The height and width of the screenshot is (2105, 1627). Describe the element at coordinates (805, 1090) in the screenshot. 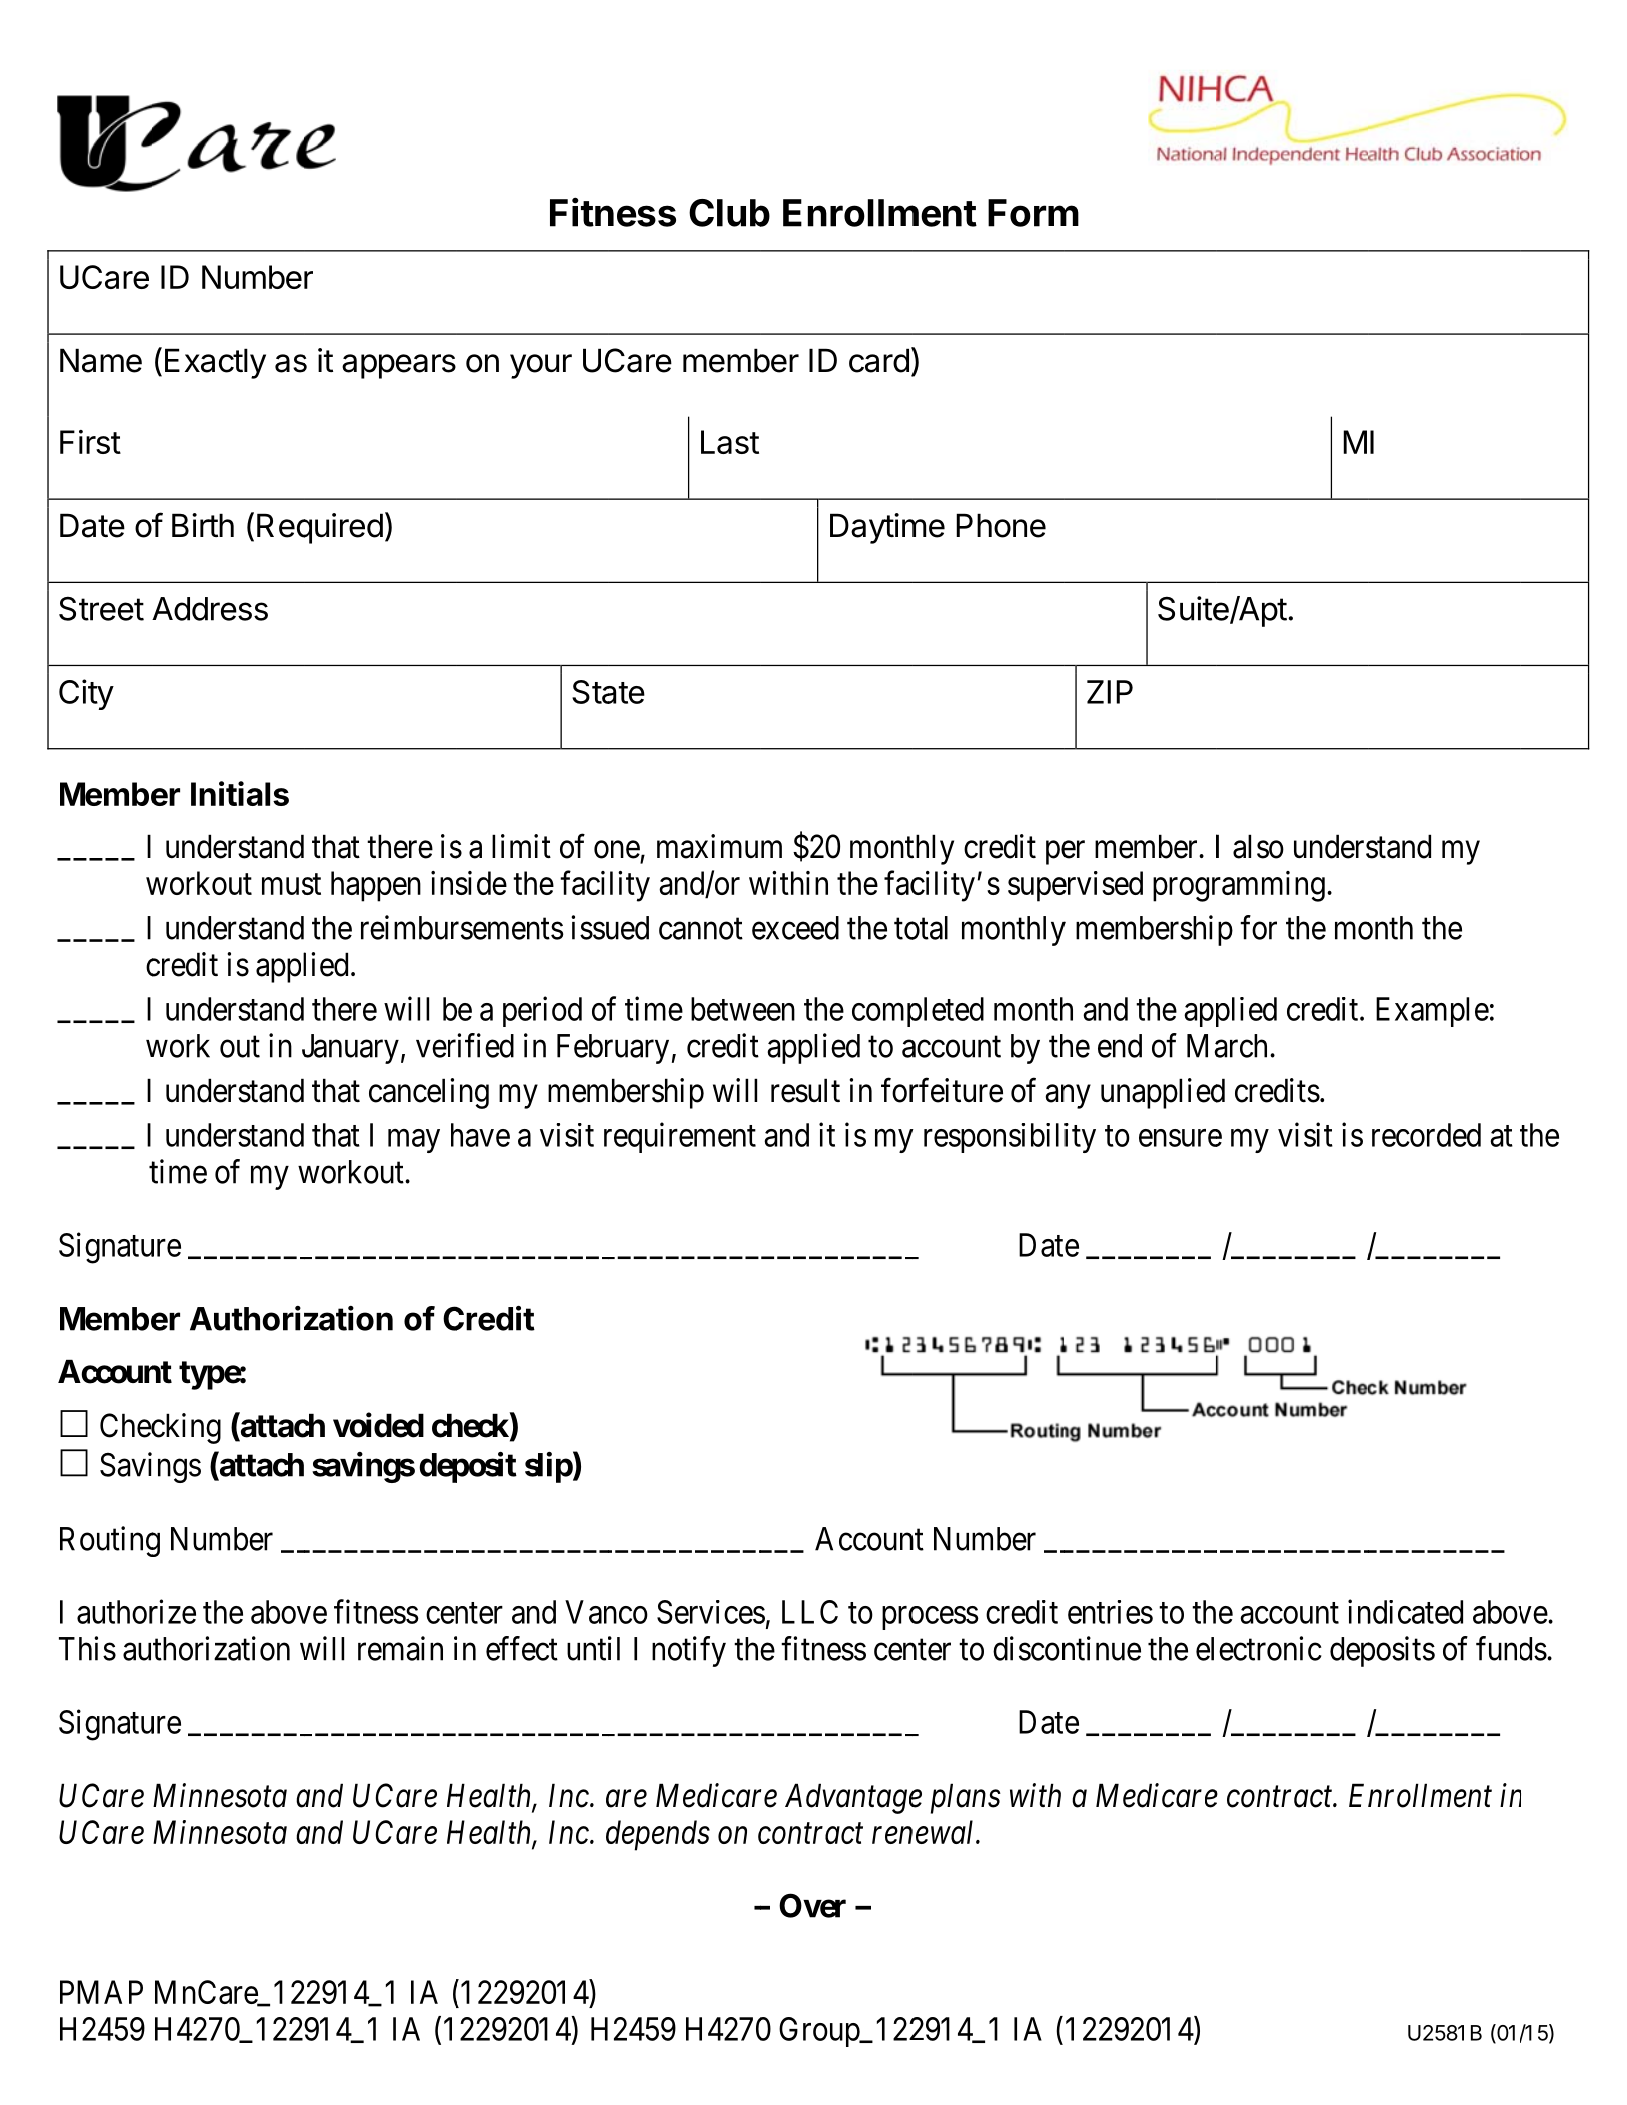

I see `result` at that location.
